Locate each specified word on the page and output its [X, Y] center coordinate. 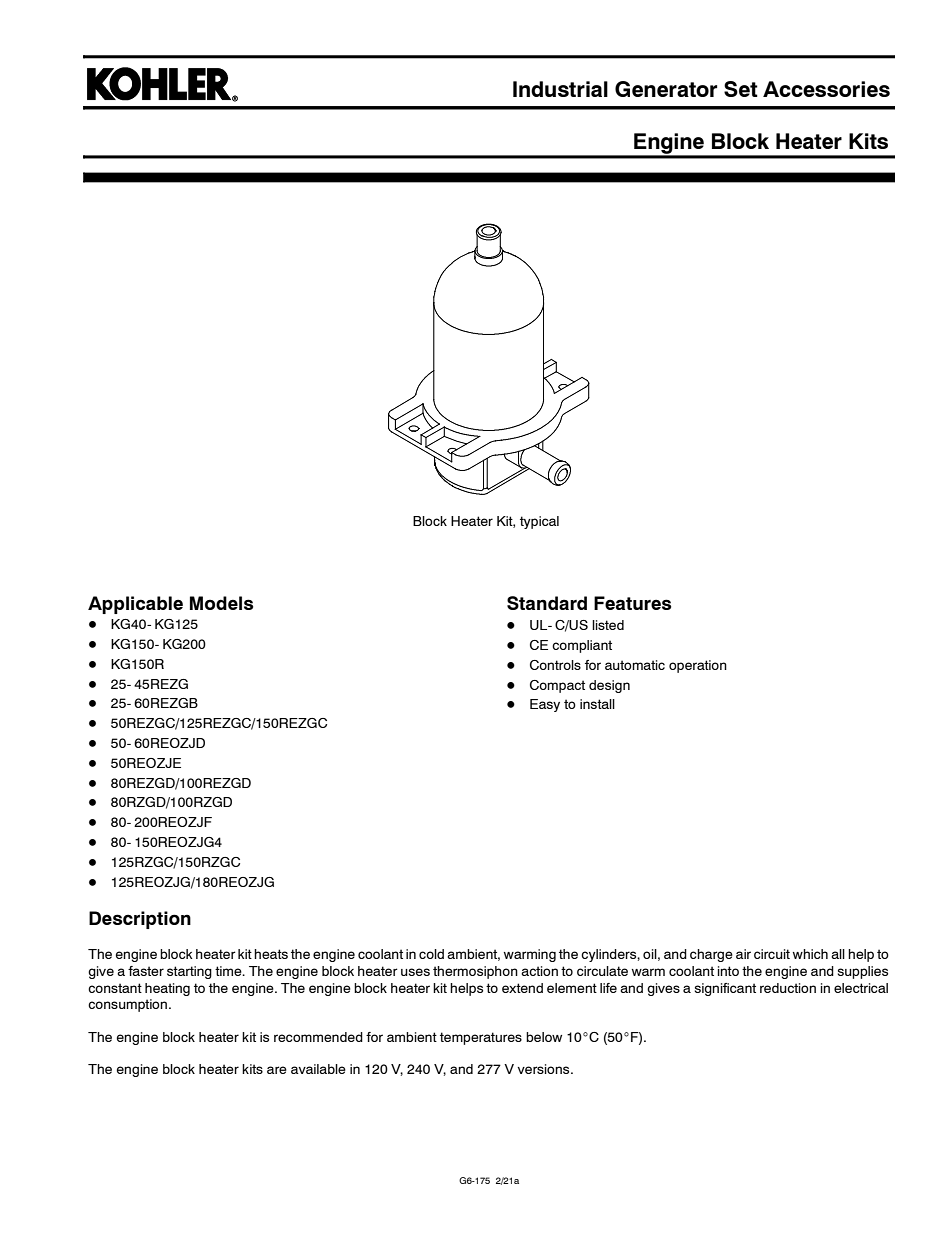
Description [140, 920]
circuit [772, 954]
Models [221, 603]
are [277, 1070]
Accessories [826, 89]
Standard [547, 603]
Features [632, 603]
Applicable [135, 605]
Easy [545, 705]
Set [741, 89]
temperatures [481, 1038]
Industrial [560, 89]
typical [539, 522]
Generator [666, 89]
